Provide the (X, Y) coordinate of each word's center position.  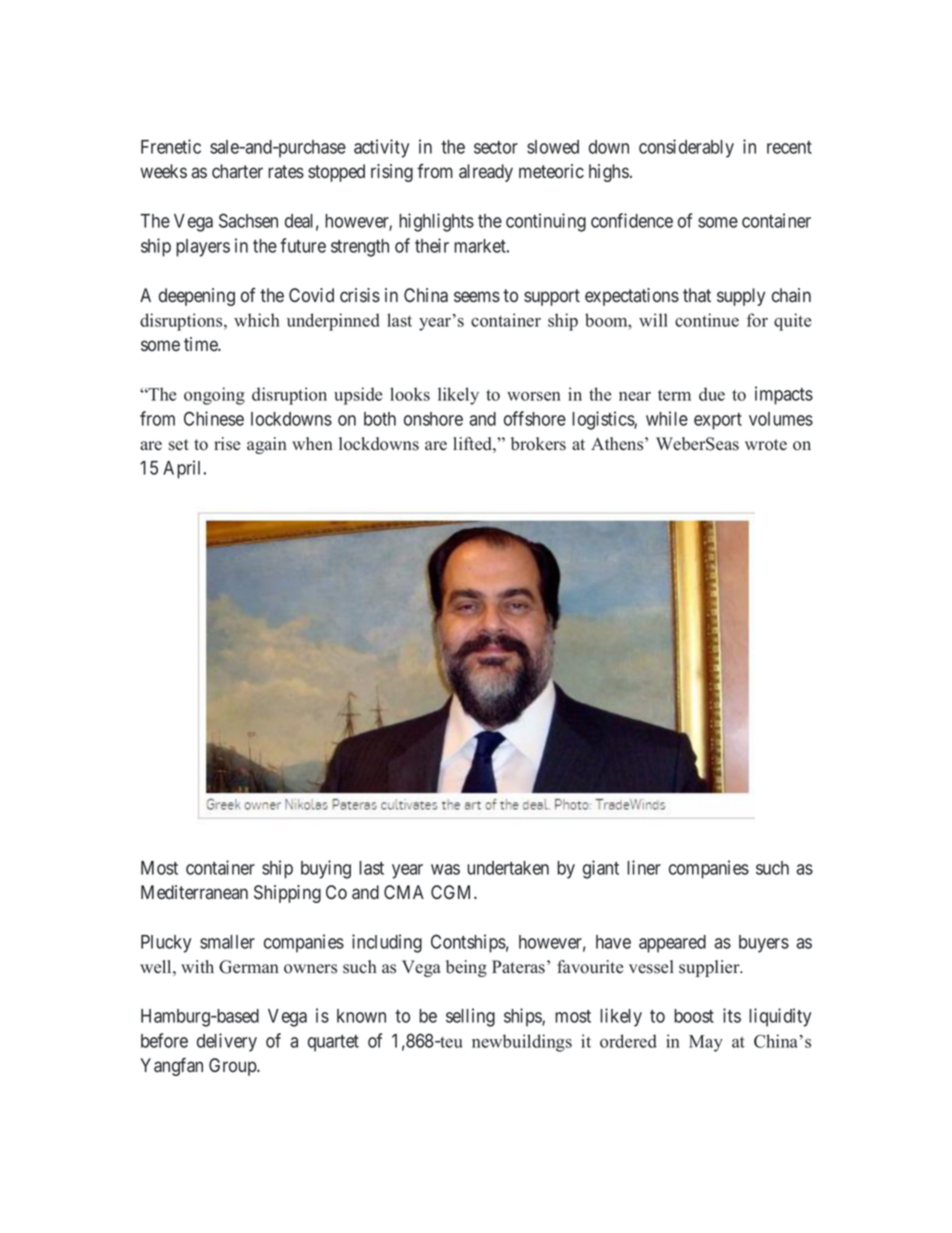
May (706, 1043)
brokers (538, 444)
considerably (686, 148)
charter (237, 171)
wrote (766, 445)
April (184, 469)
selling (470, 1017)
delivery (227, 1042)
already (486, 173)
